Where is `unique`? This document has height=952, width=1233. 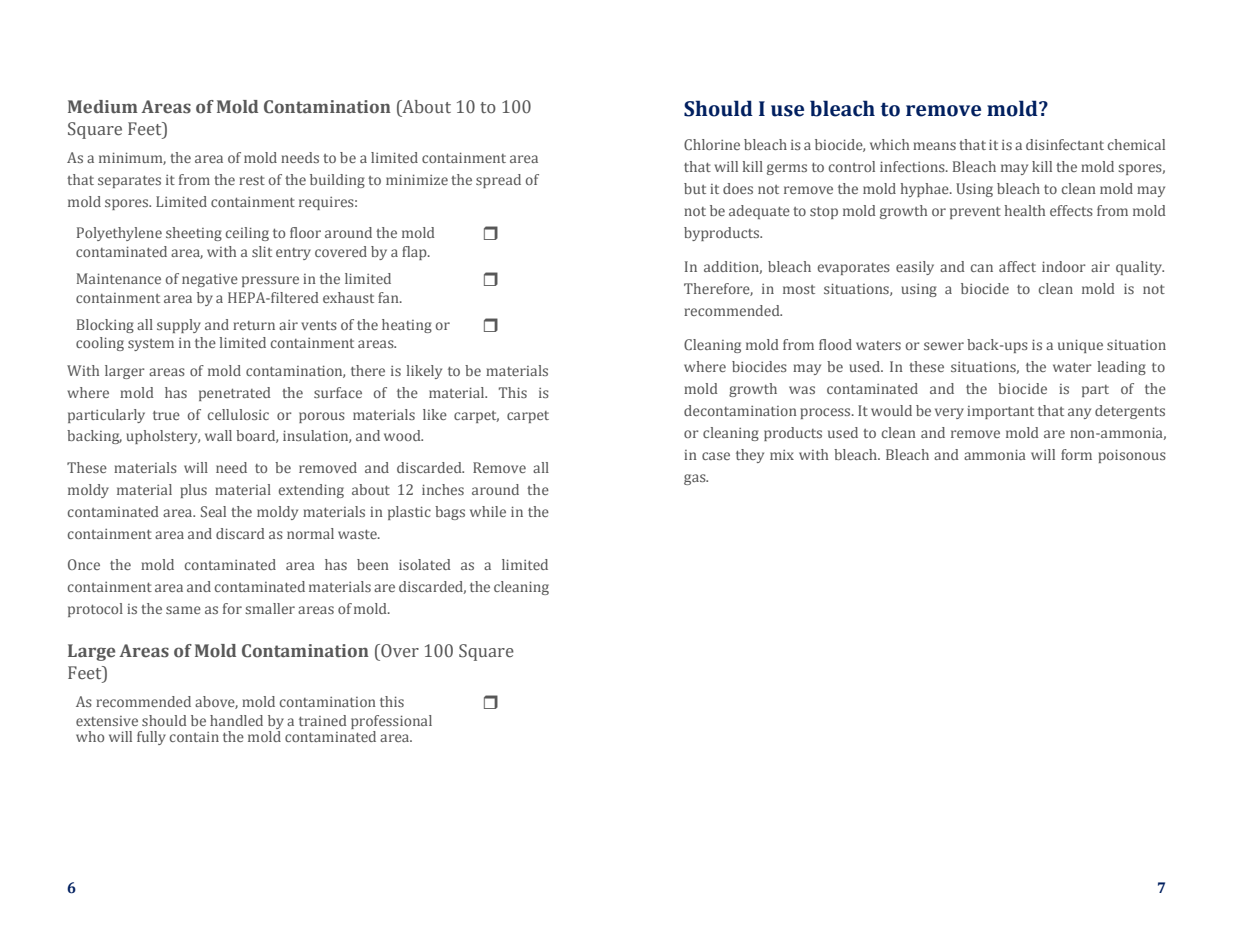 unique is located at coordinates (1080, 346).
